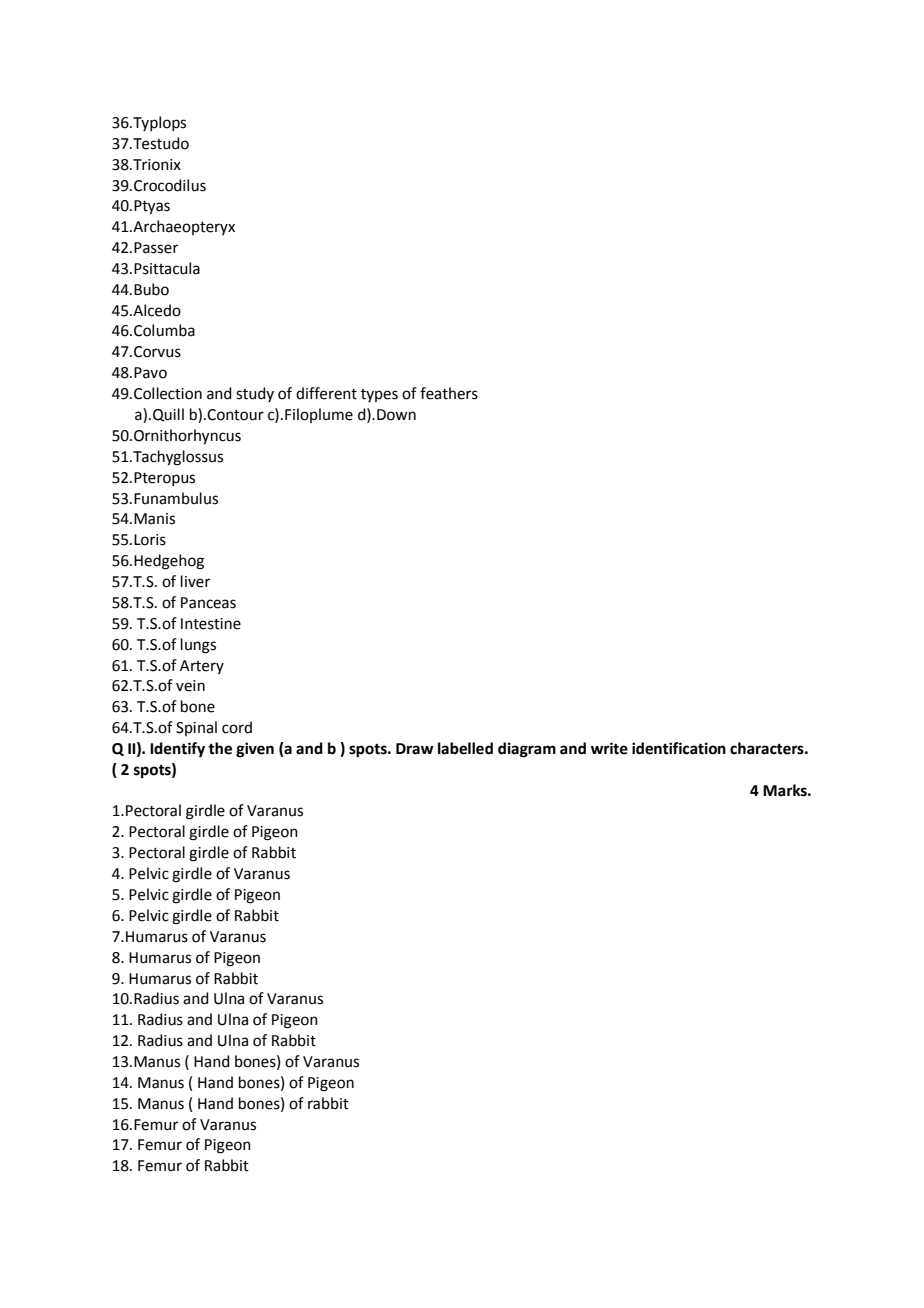  Describe the element at coordinates (211, 624) in the document. I see `Intestine` at that location.
